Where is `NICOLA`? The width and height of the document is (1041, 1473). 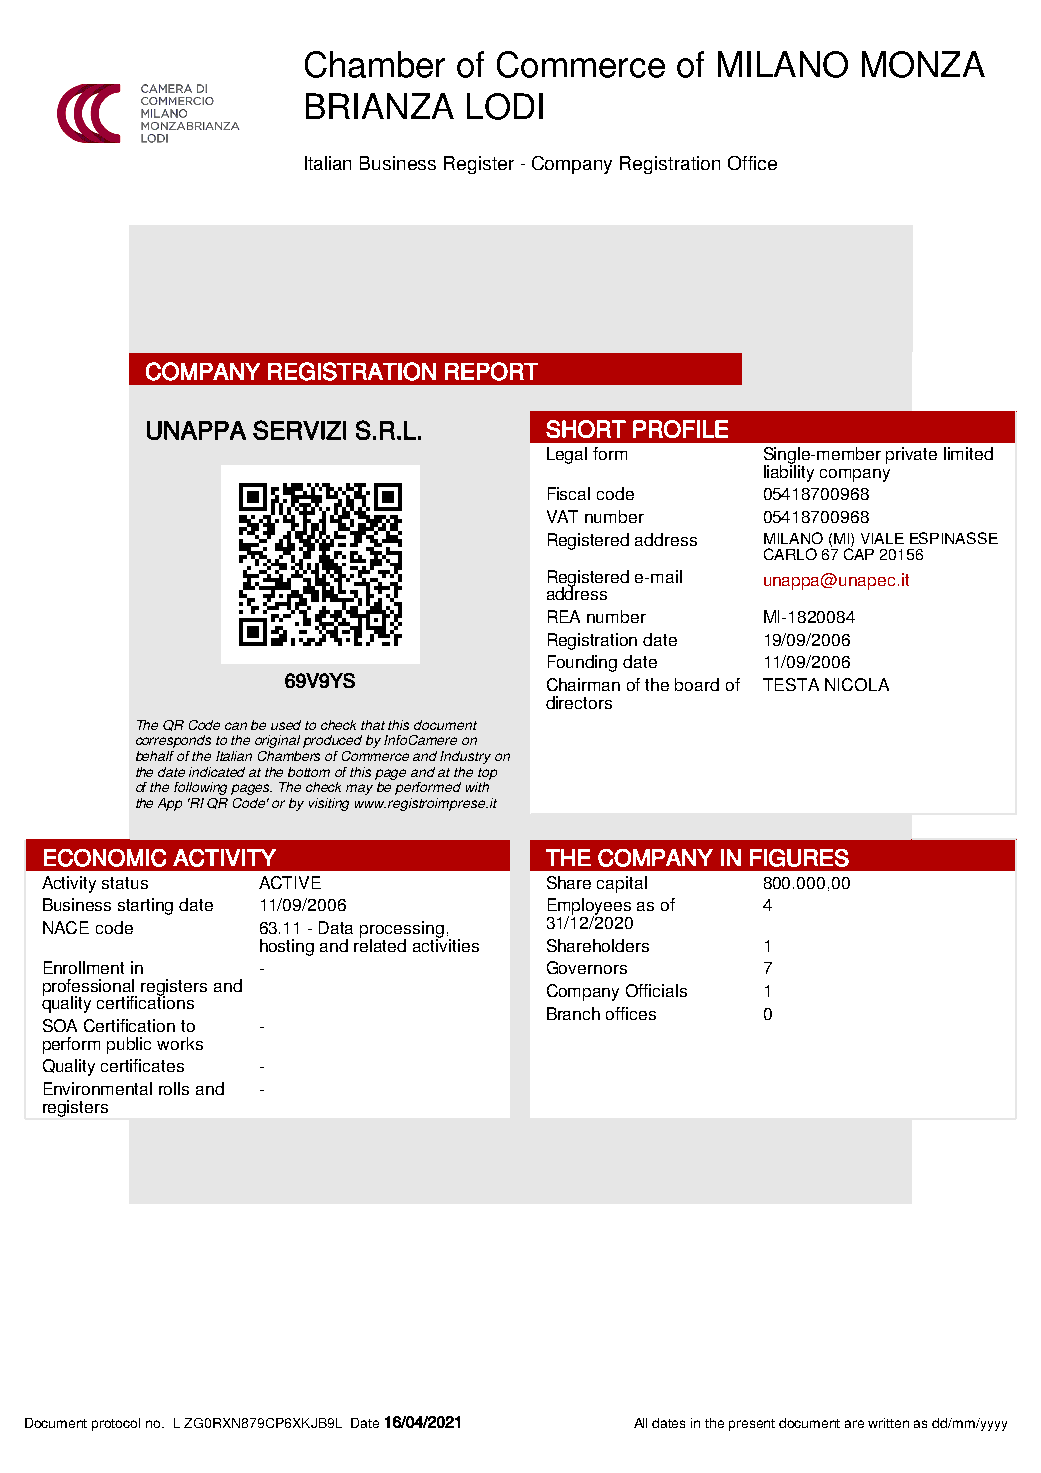
NICOLA is located at coordinates (857, 684).
